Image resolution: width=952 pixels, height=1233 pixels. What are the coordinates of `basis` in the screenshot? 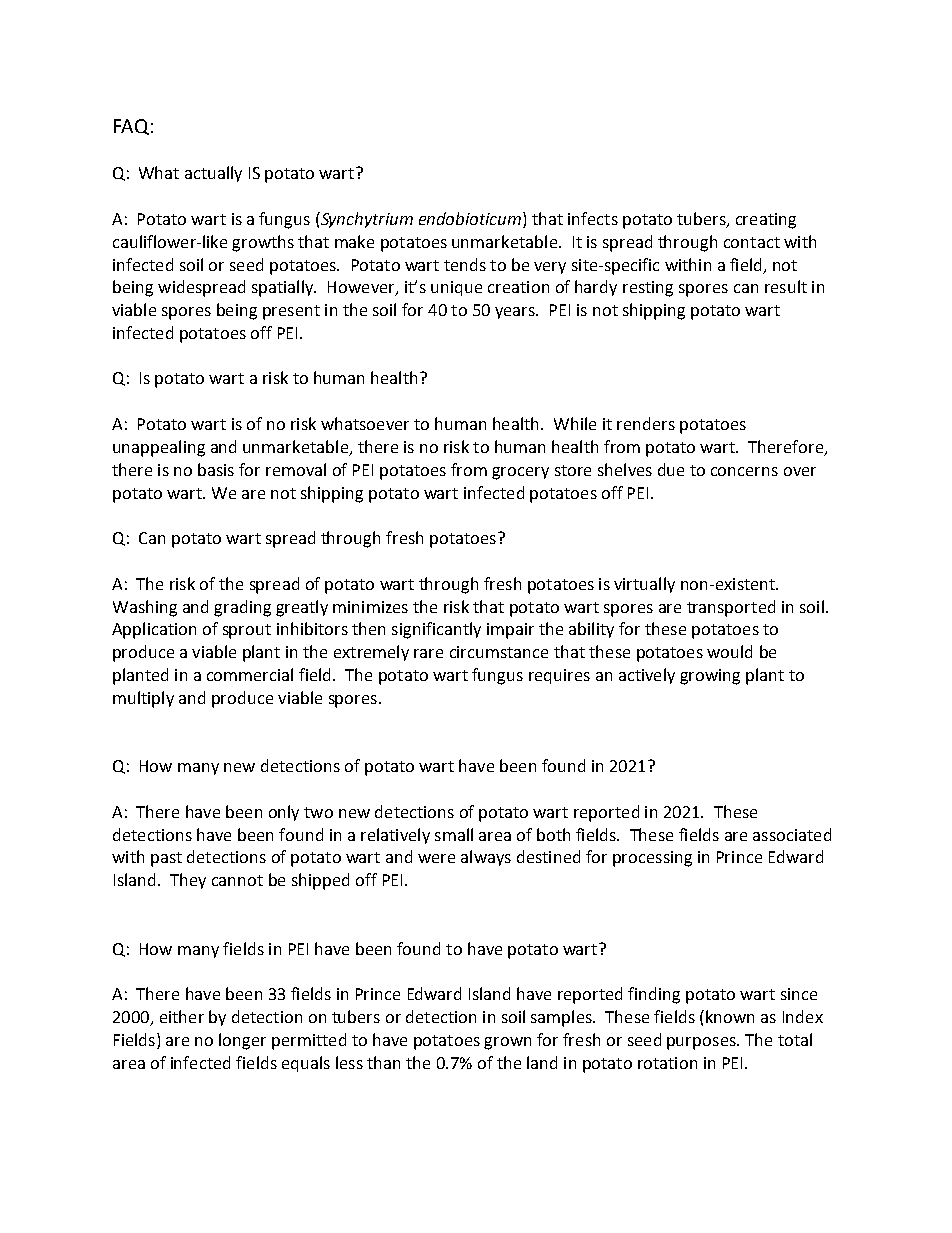 It's located at (216, 469).
